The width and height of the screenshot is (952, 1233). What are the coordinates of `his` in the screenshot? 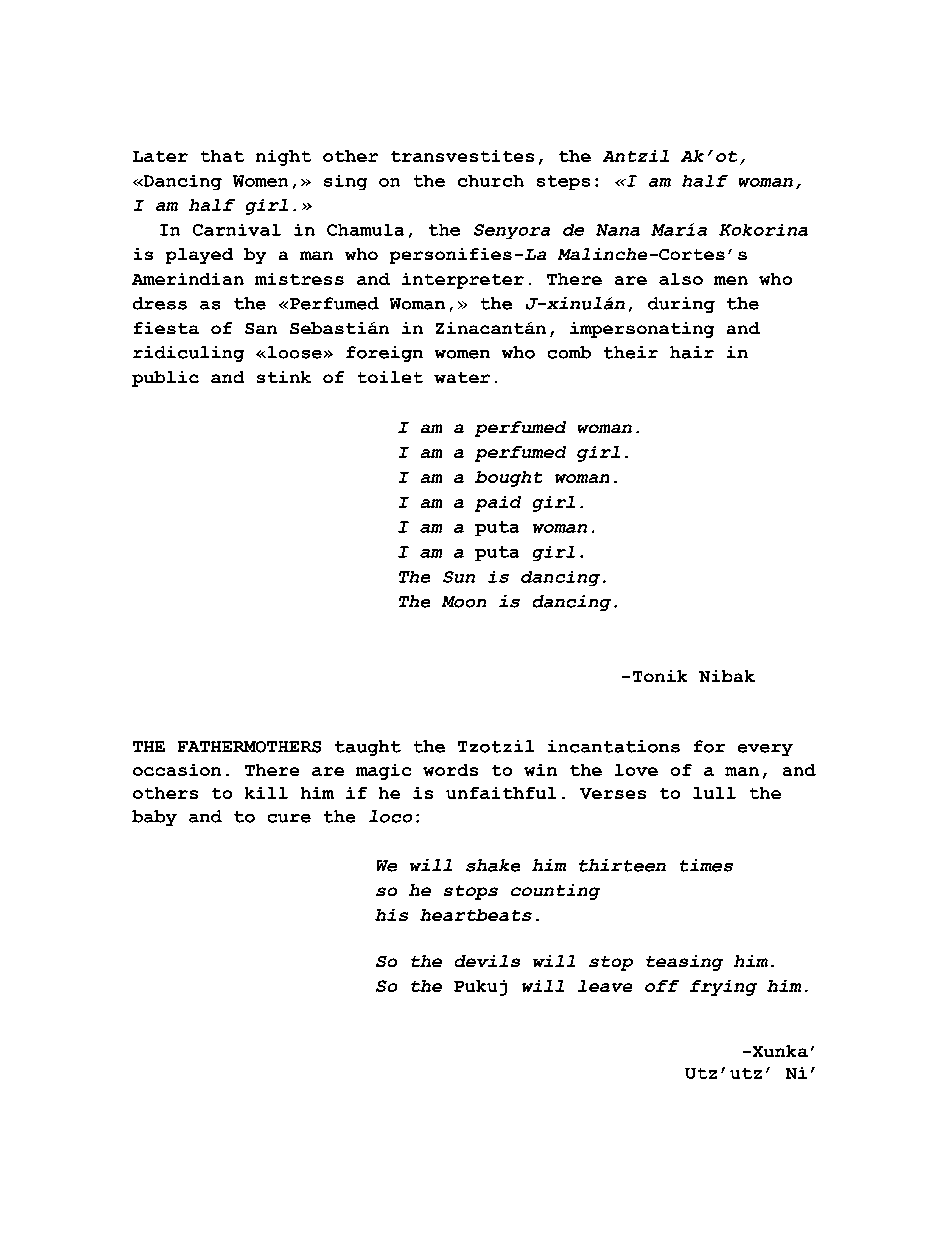 It's located at (391, 915).
